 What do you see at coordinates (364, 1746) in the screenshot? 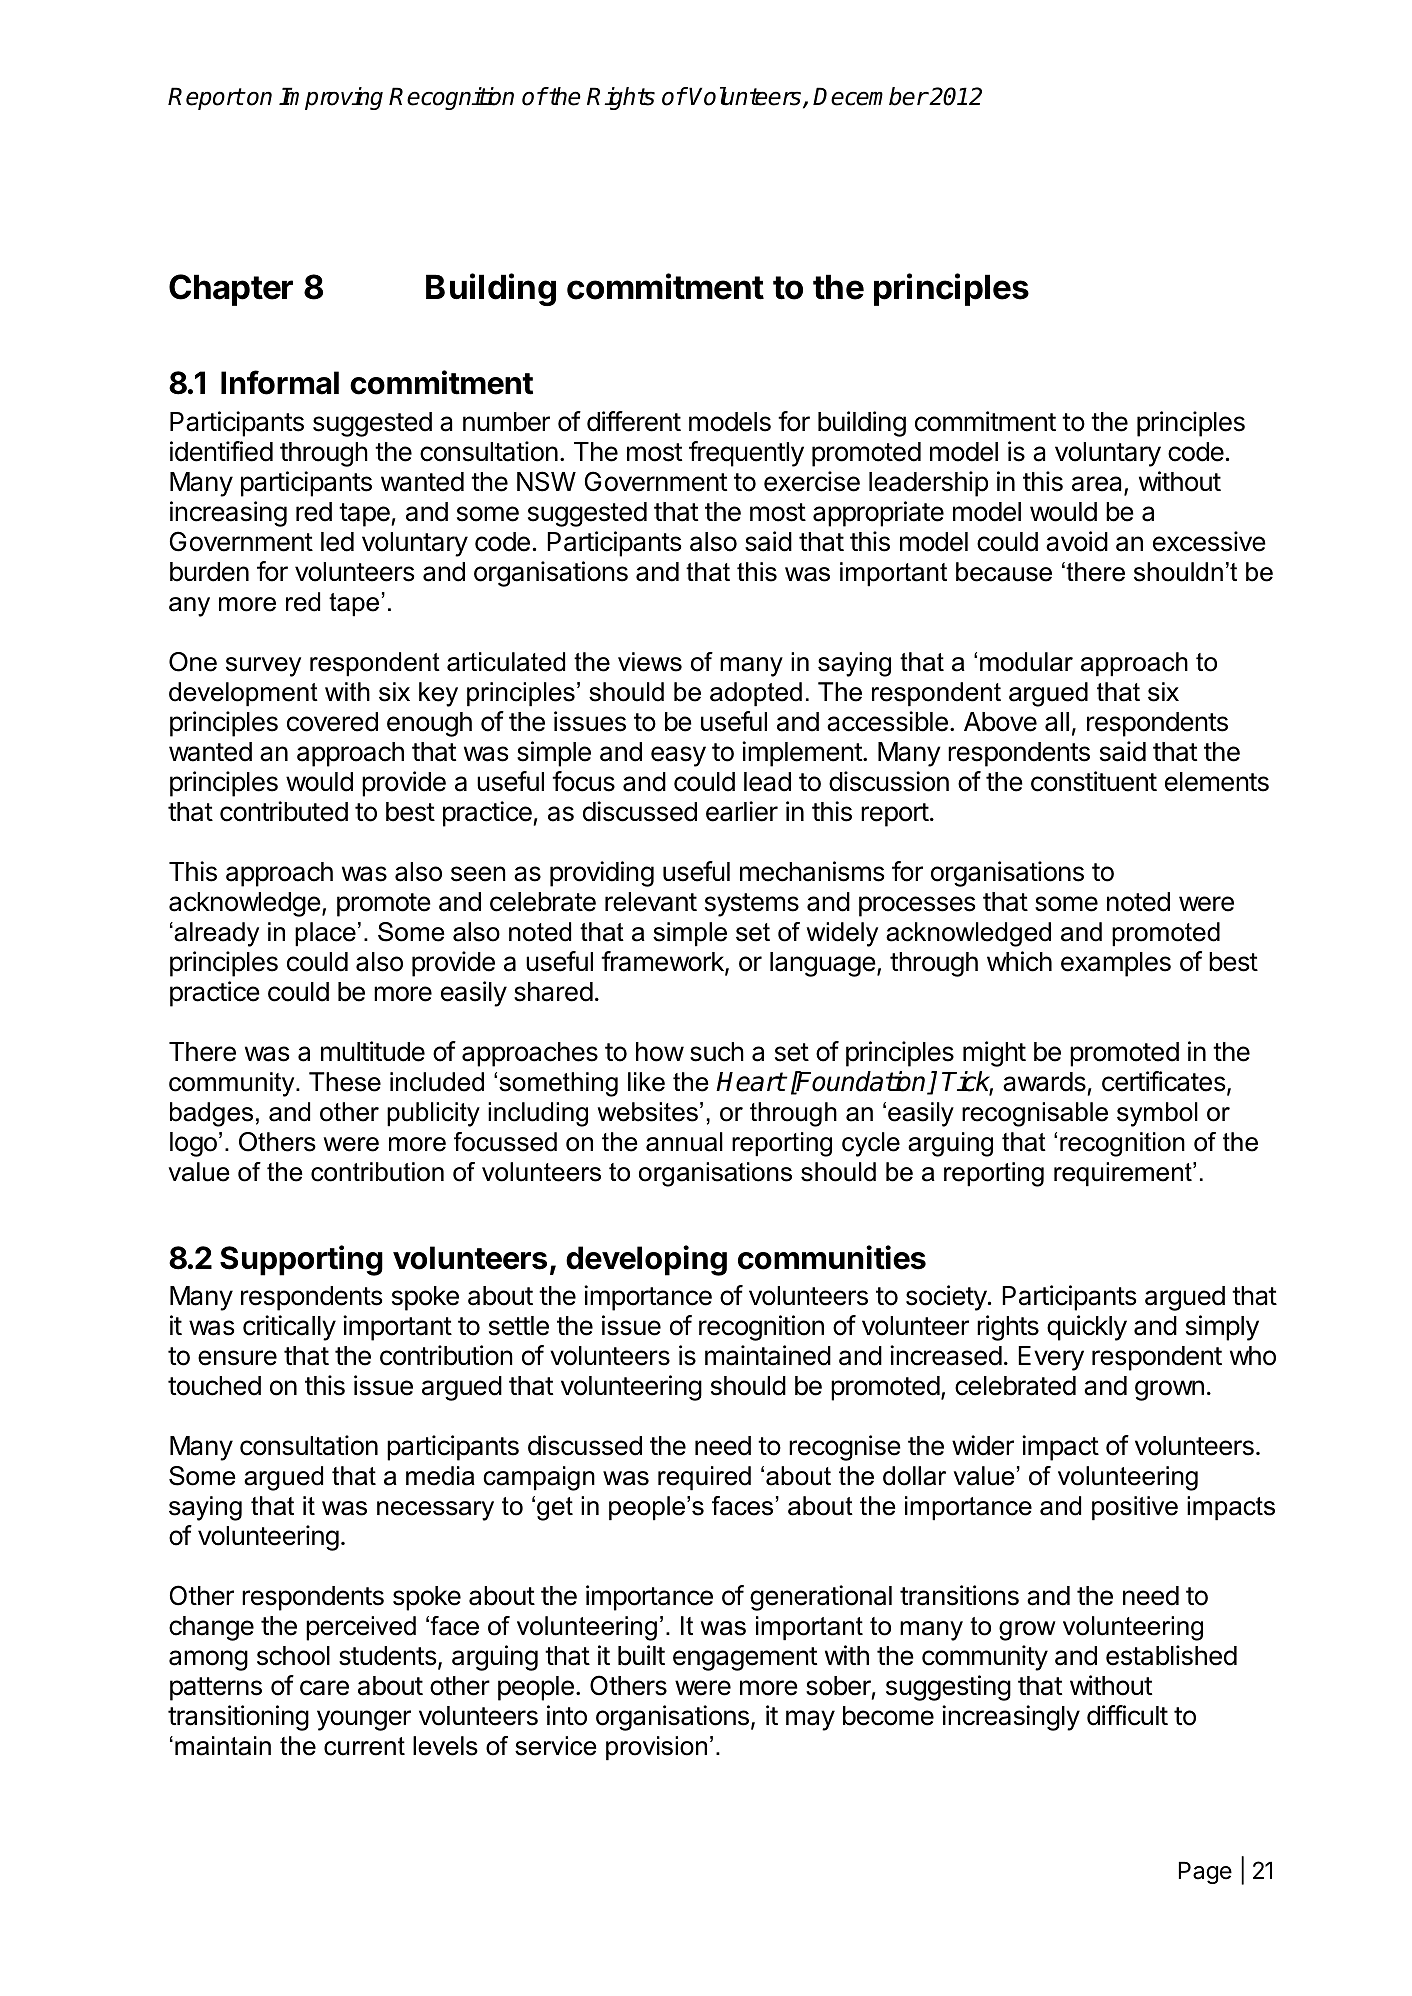
I see `current` at bounding box center [364, 1746].
